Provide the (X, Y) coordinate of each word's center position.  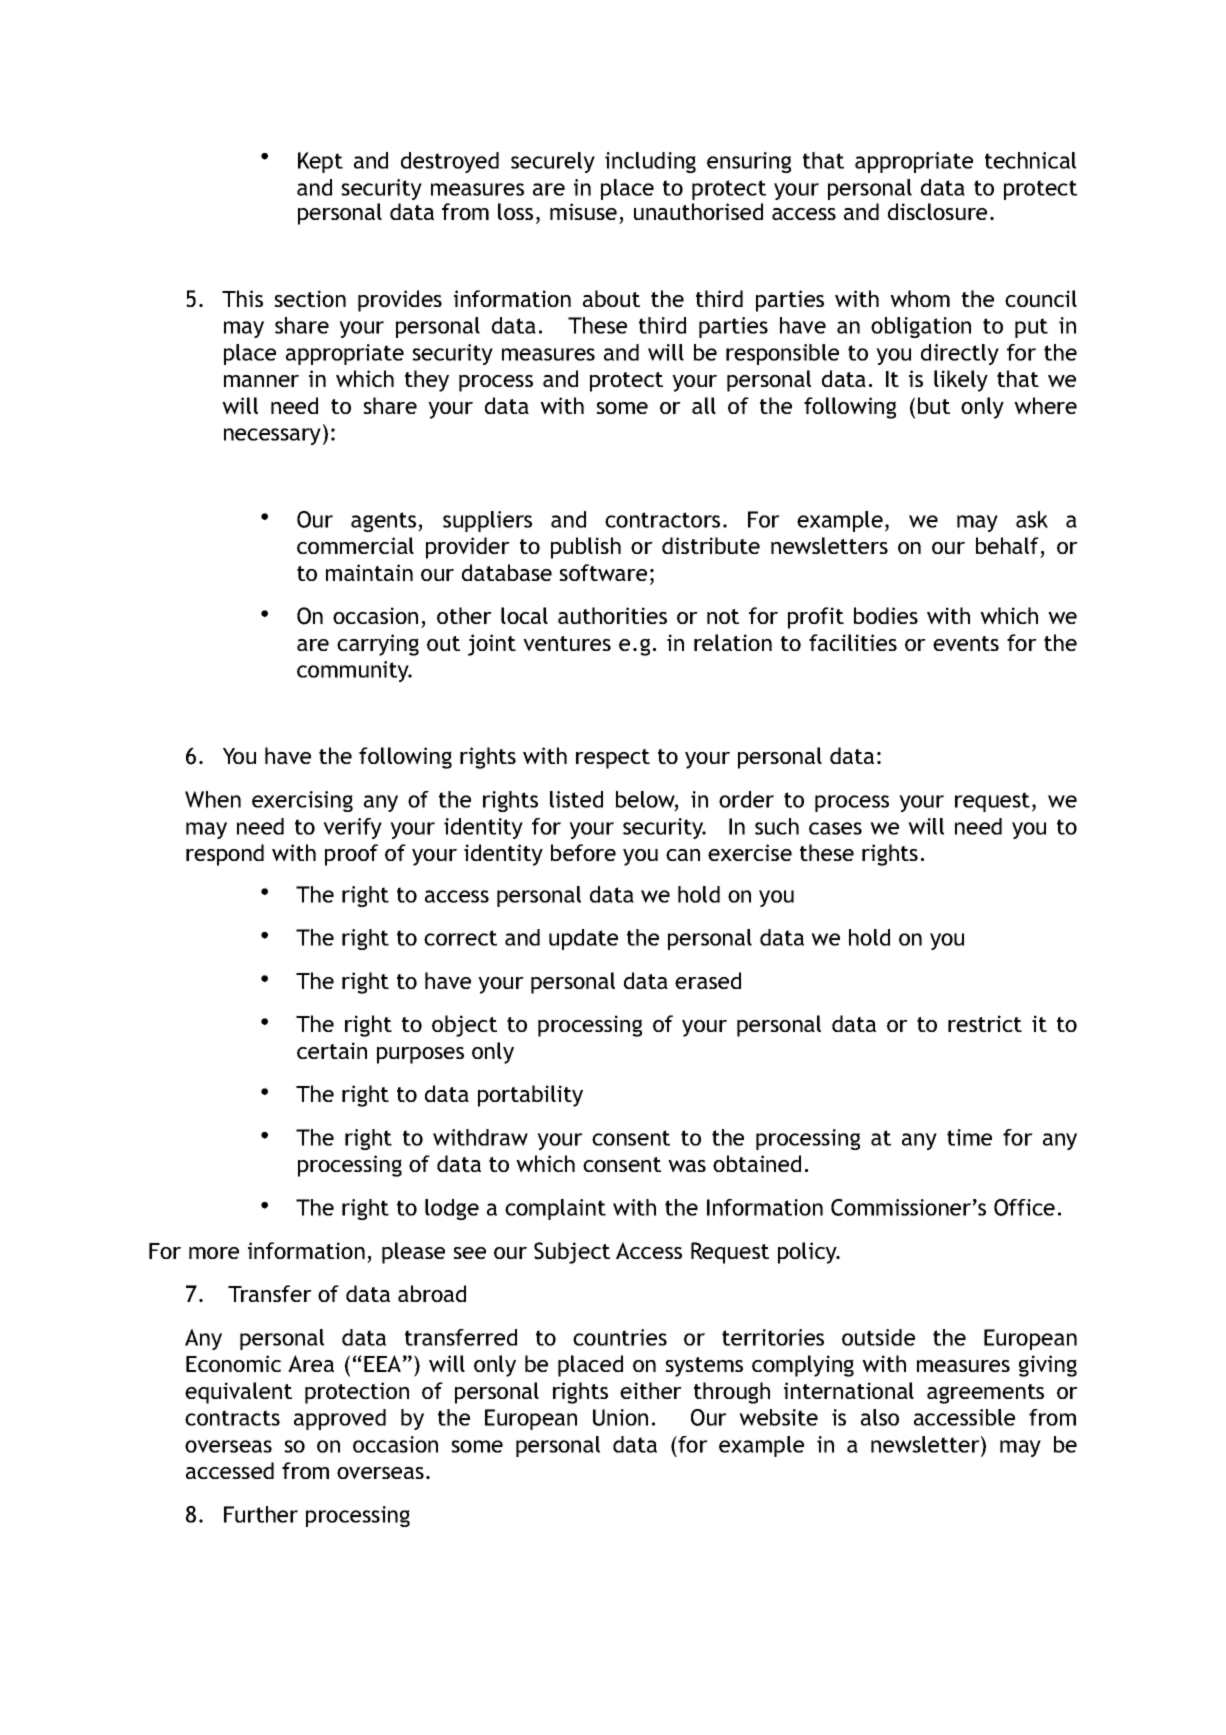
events (966, 643)
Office (1024, 1207)
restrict (985, 1023)
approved (340, 1419)
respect (613, 759)
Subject (572, 1253)
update (583, 939)
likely (961, 381)
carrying (378, 645)
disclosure (937, 211)
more (214, 1253)
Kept (320, 162)
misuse (583, 211)
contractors (662, 520)
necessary (272, 436)
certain (332, 1050)
